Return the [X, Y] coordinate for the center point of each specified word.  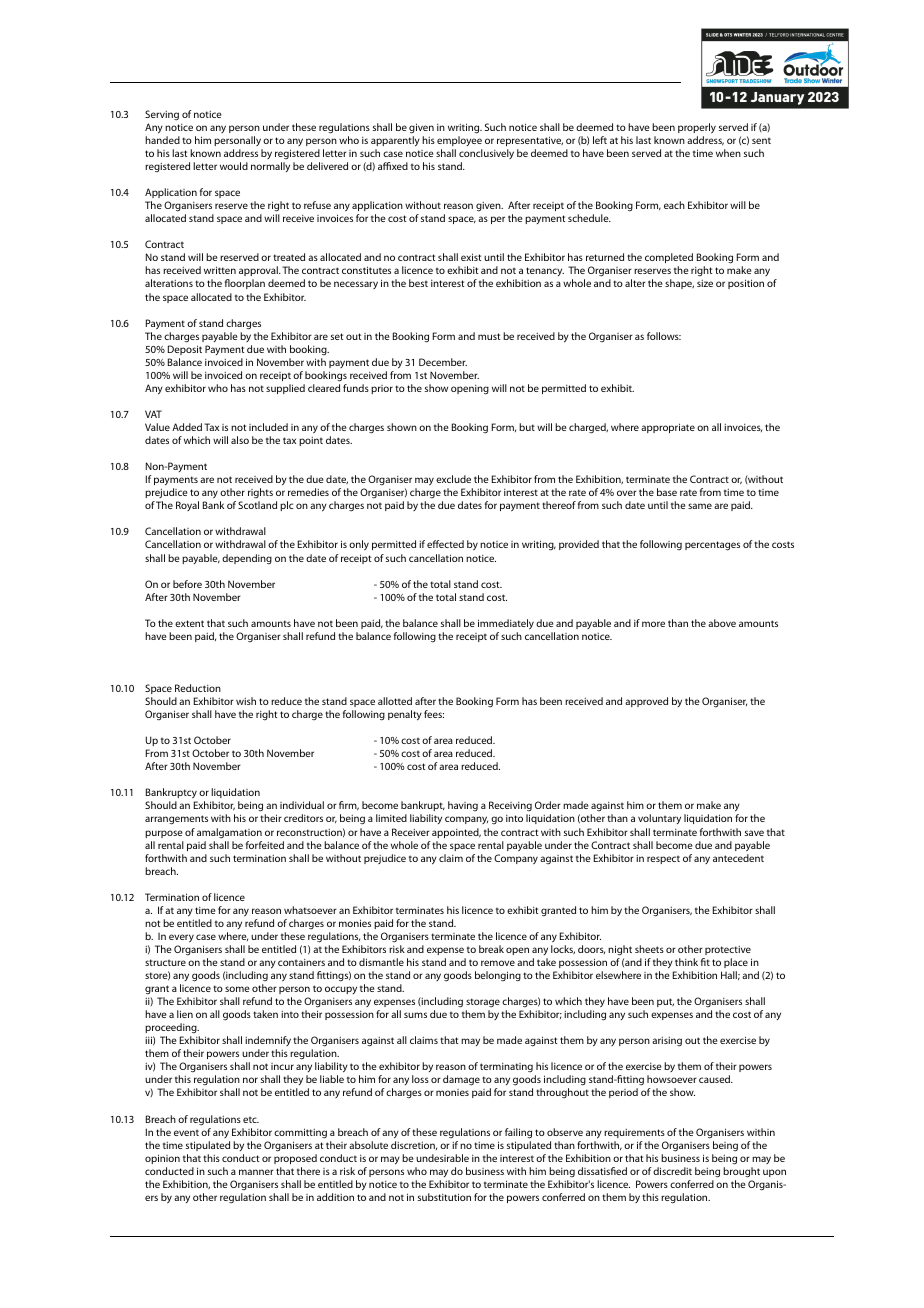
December [443, 362]
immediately [506, 624]
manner [256, 1172]
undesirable [442, 1158]
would [234, 166]
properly [697, 128]
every [181, 938]
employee [459, 141]
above [722, 623]
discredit [672, 1171]
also [240, 440]
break [491, 949]
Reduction [198, 688]
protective [728, 950]
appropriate [668, 428]
